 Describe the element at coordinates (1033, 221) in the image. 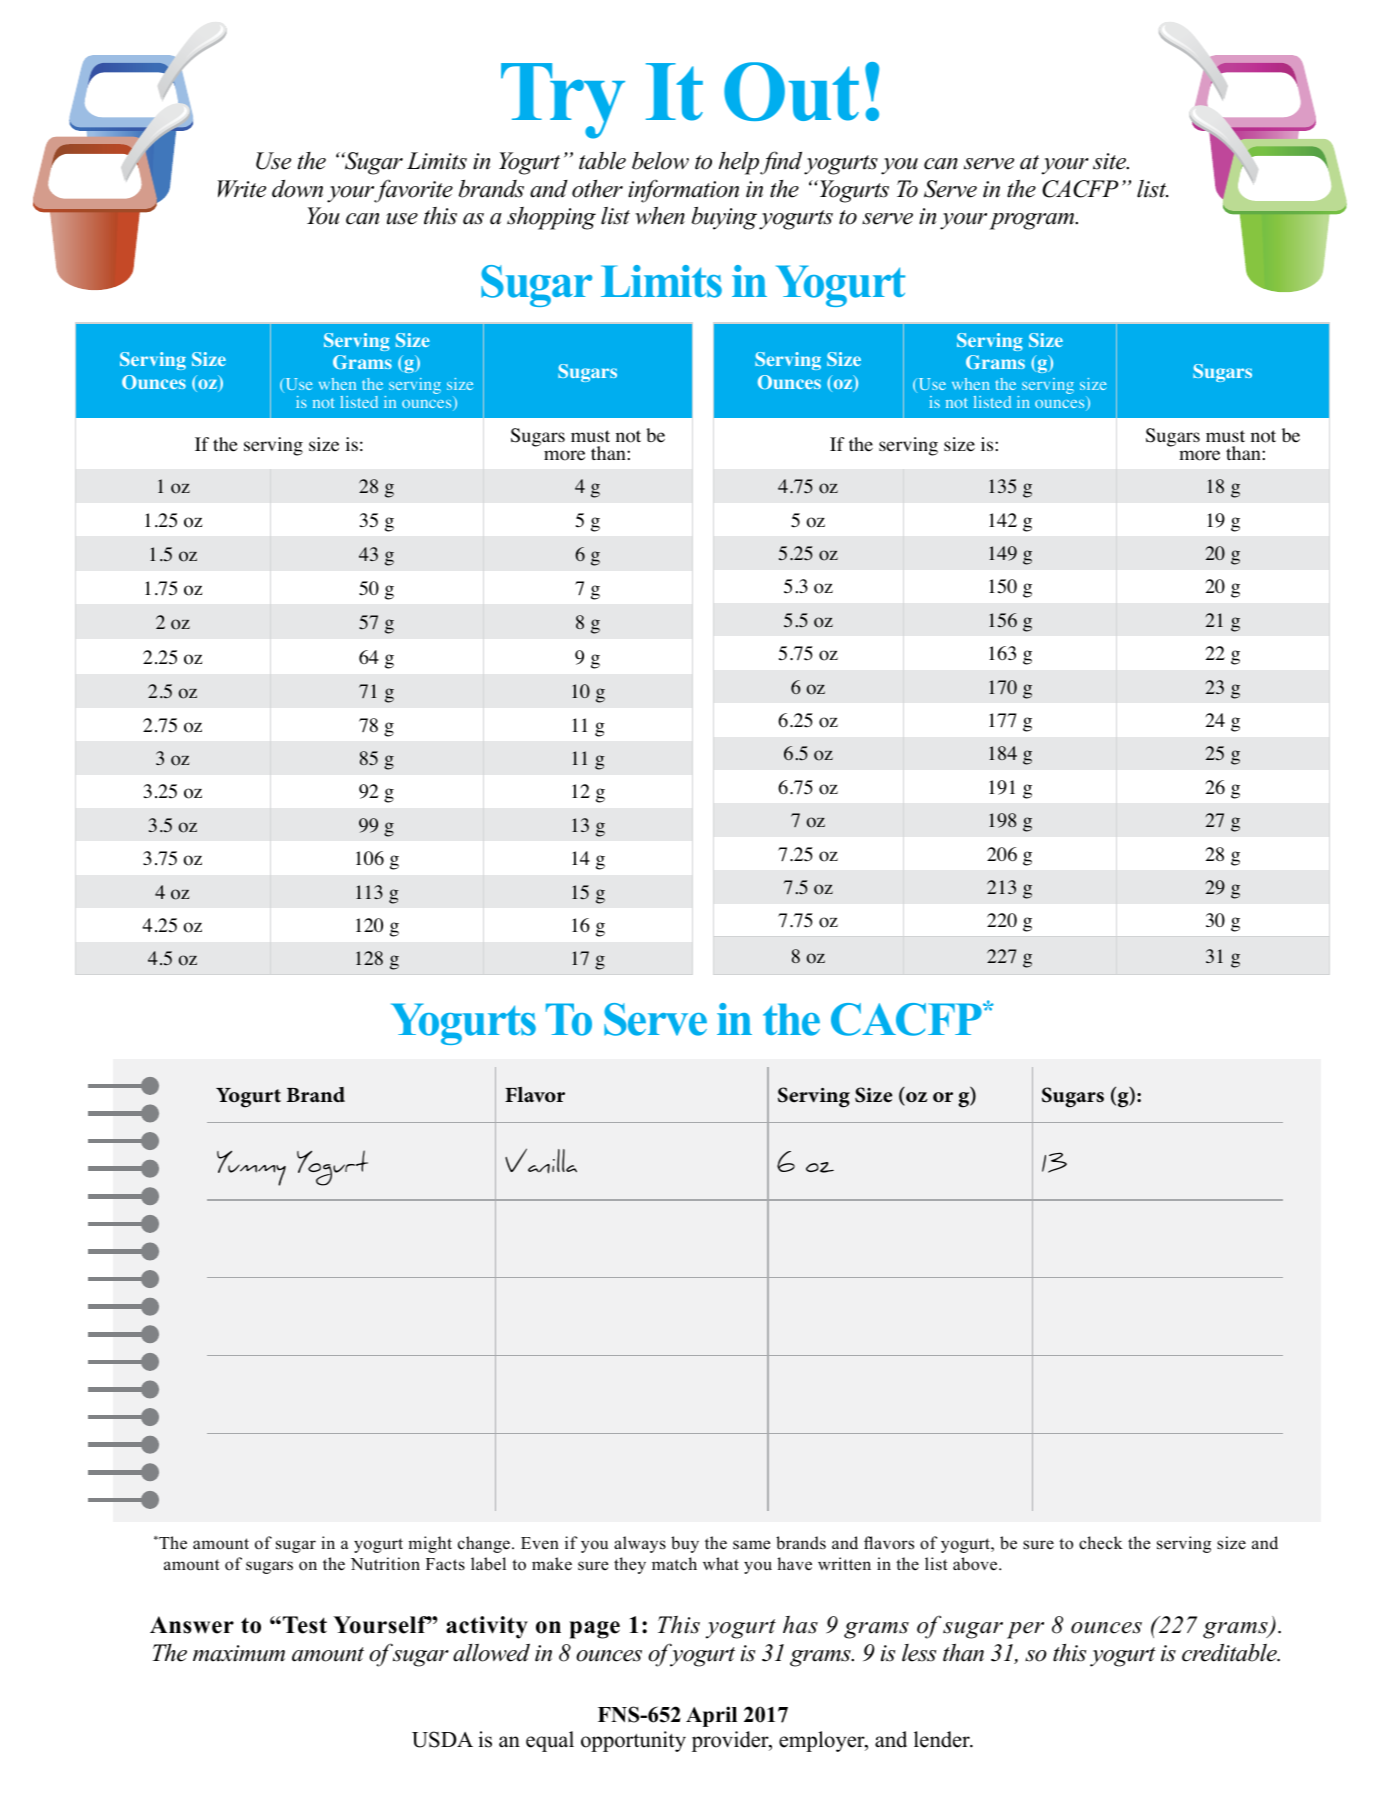

I see `program` at that location.
